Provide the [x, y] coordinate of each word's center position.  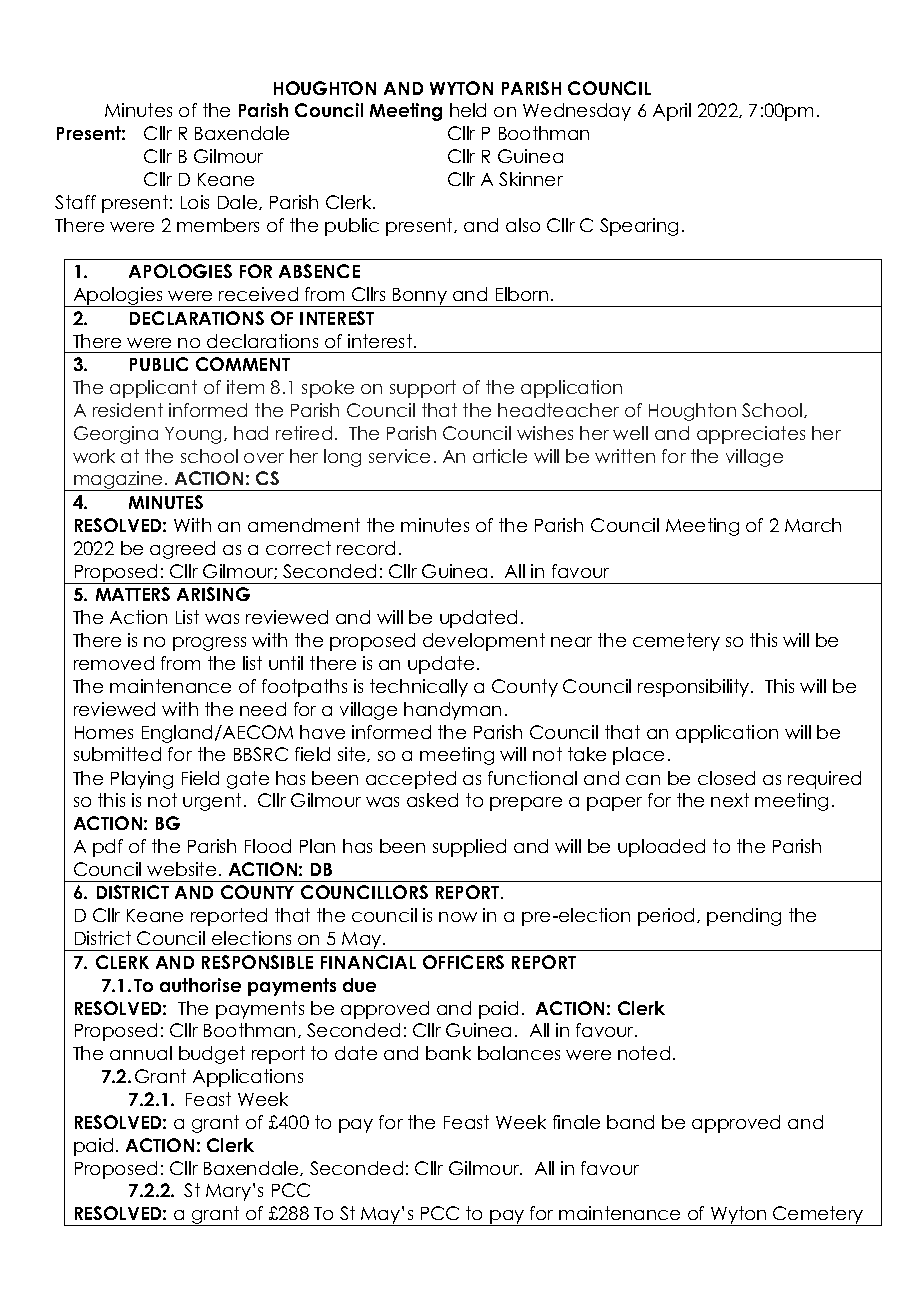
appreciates [751, 435]
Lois [195, 202]
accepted [411, 780]
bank [448, 1053]
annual [141, 1053]
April [672, 112]
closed [726, 778]
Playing [142, 780]
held [468, 110]
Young [193, 435]
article [500, 456]
